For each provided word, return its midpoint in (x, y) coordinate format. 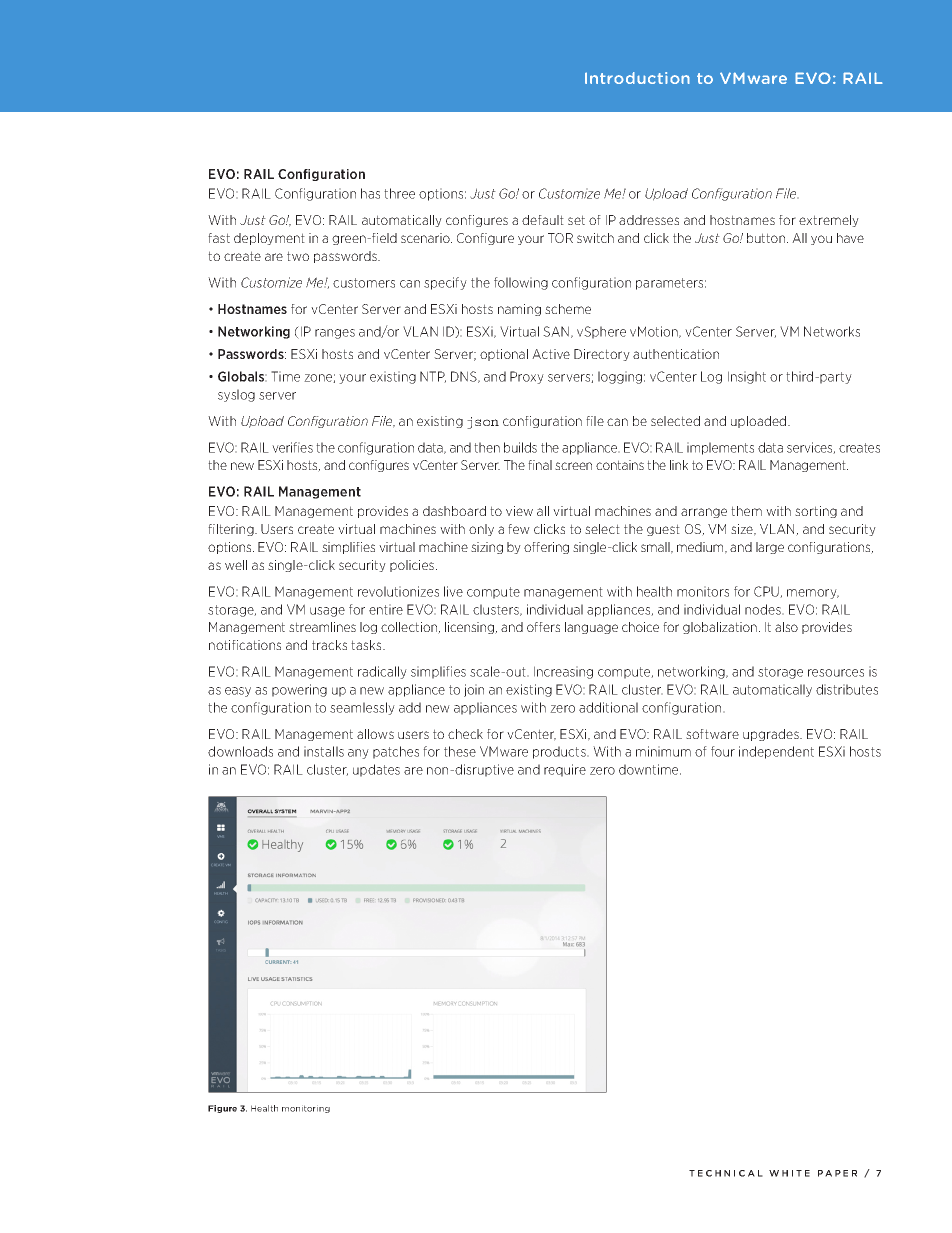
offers (543, 627)
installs (324, 751)
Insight (747, 377)
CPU (767, 592)
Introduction (637, 78)
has (370, 193)
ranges (335, 334)
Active (551, 354)
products (560, 752)
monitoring (306, 1109)
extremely (829, 221)
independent (776, 752)
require (565, 770)
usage (327, 612)
